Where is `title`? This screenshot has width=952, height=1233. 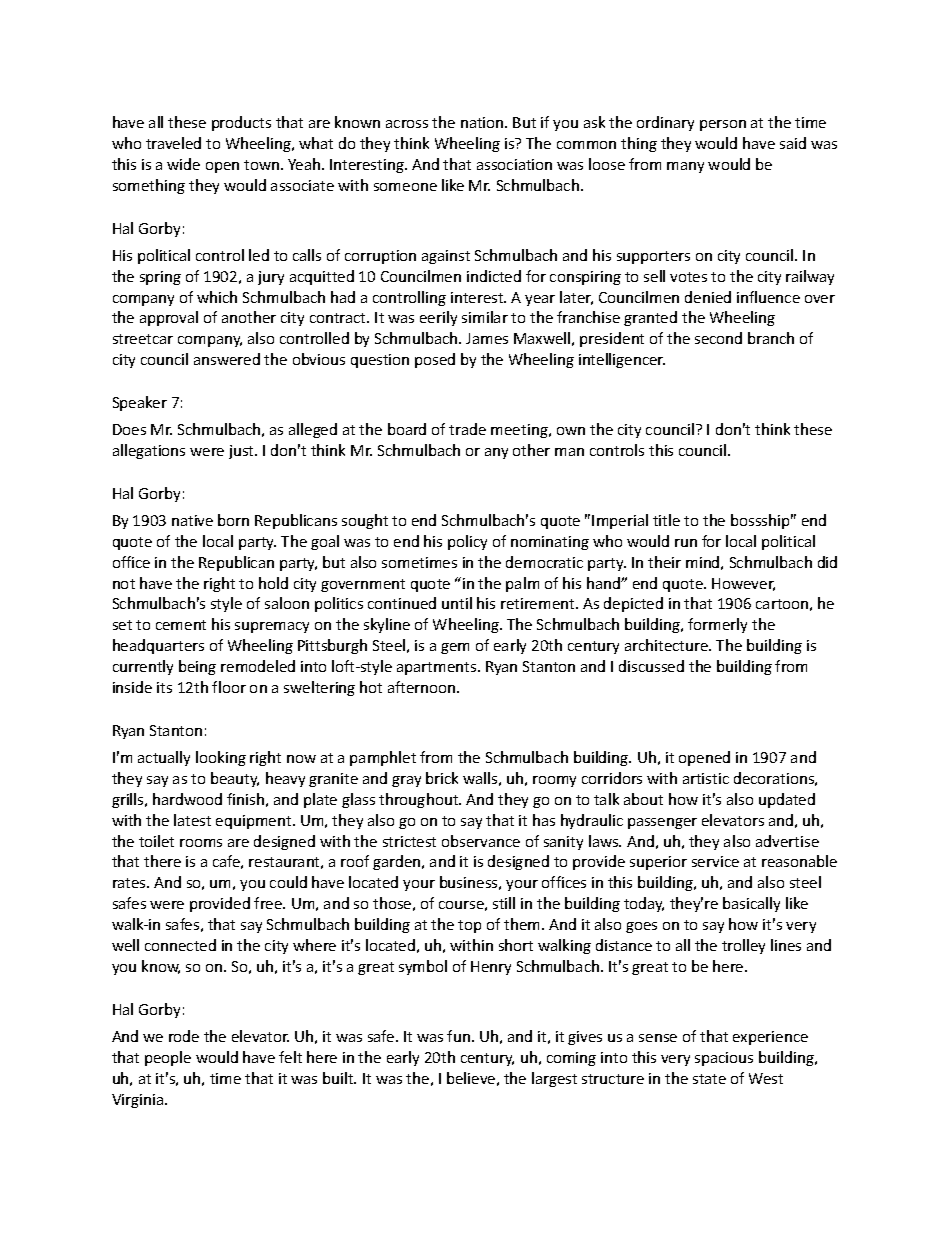
title is located at coordinates (666, 520).
